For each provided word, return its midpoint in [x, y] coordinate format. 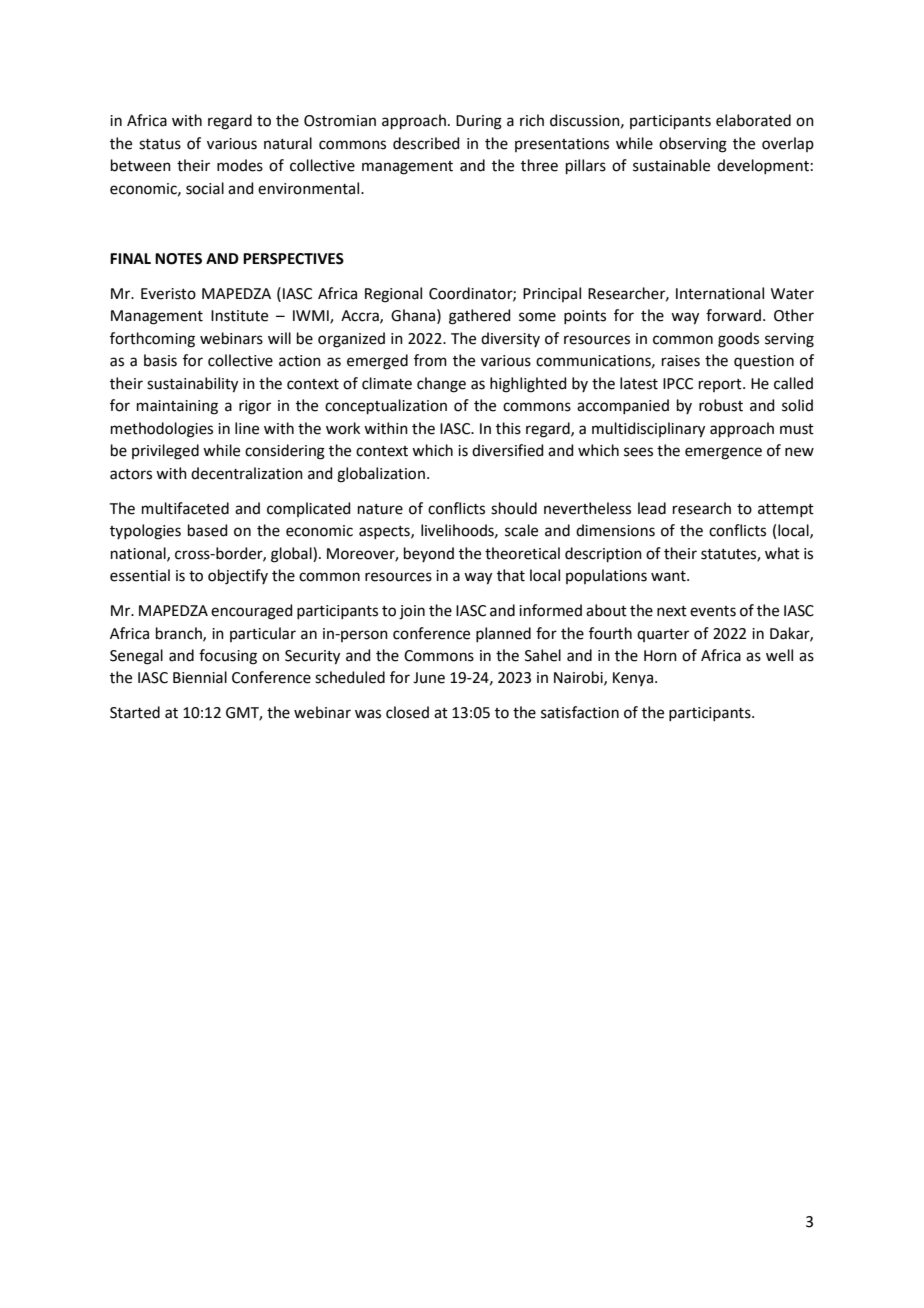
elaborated [753, 120]
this [508, 428]
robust [721, 405]
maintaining [177, 407]
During [479, 122]
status [160, 144]
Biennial [200, 677]
